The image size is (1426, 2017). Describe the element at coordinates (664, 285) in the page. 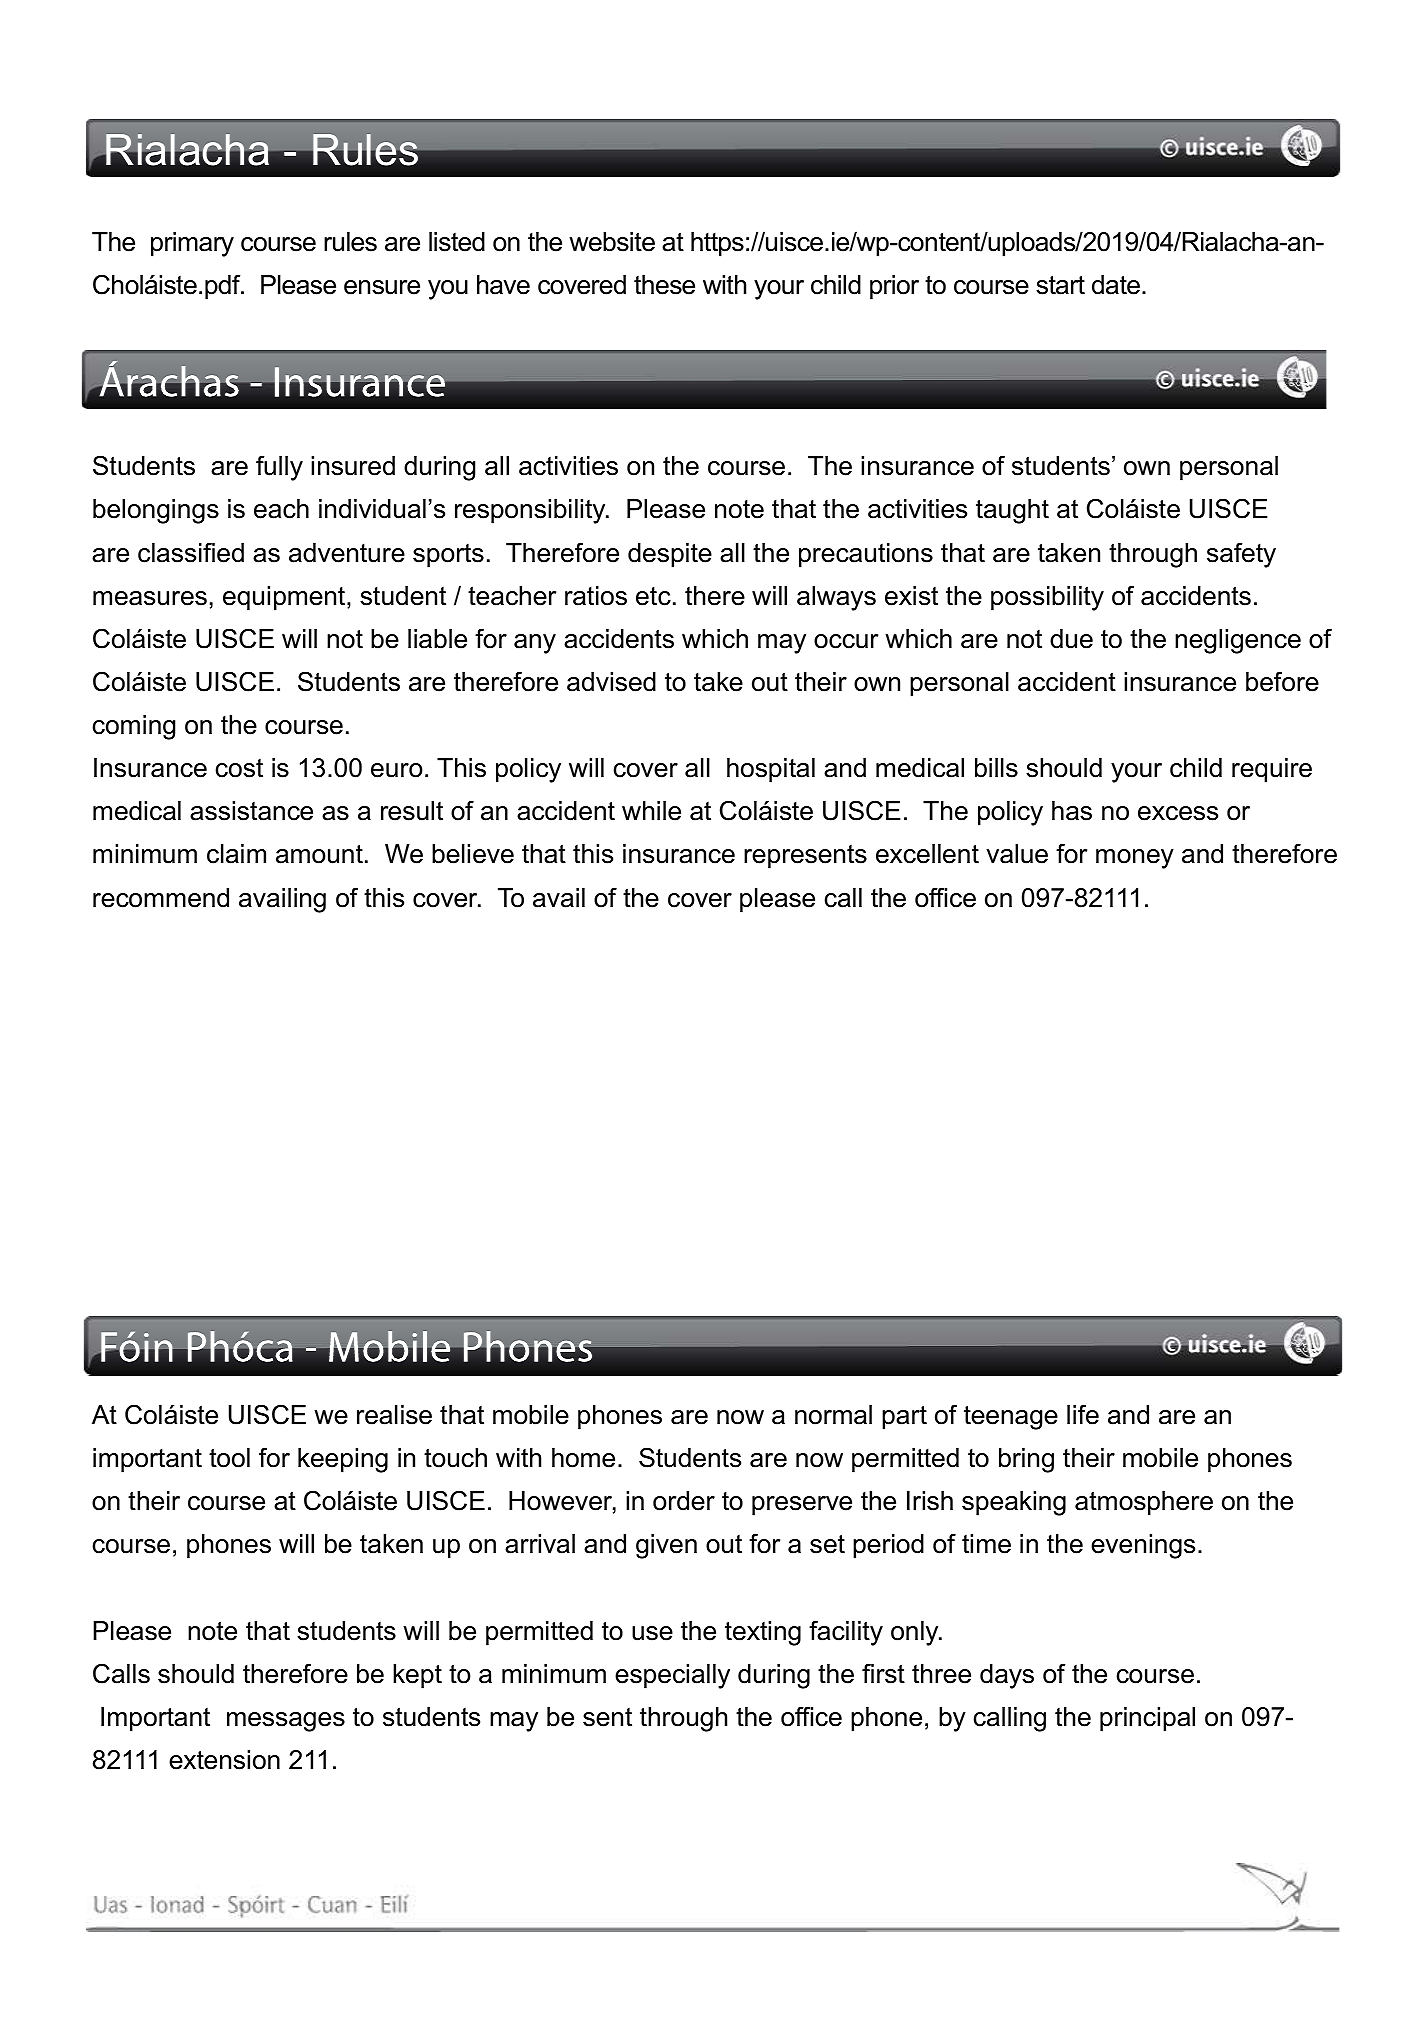

I see `these` at that location.
